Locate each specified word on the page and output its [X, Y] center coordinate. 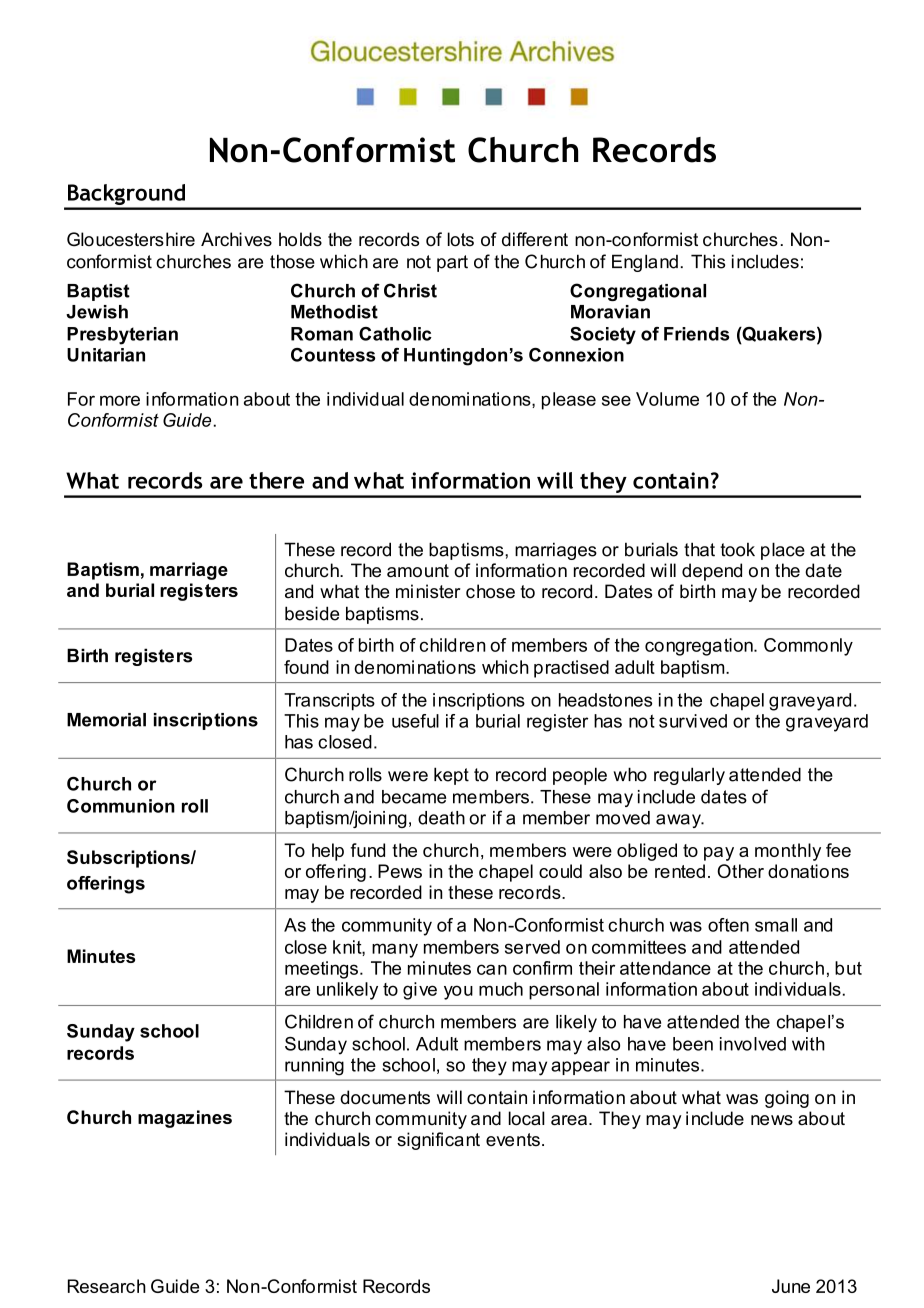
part [452, 263]
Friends [696, 334]
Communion [121, 806]
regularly [689, 776]
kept [451, 776]
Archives [236, 239]
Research [107, 1286]
